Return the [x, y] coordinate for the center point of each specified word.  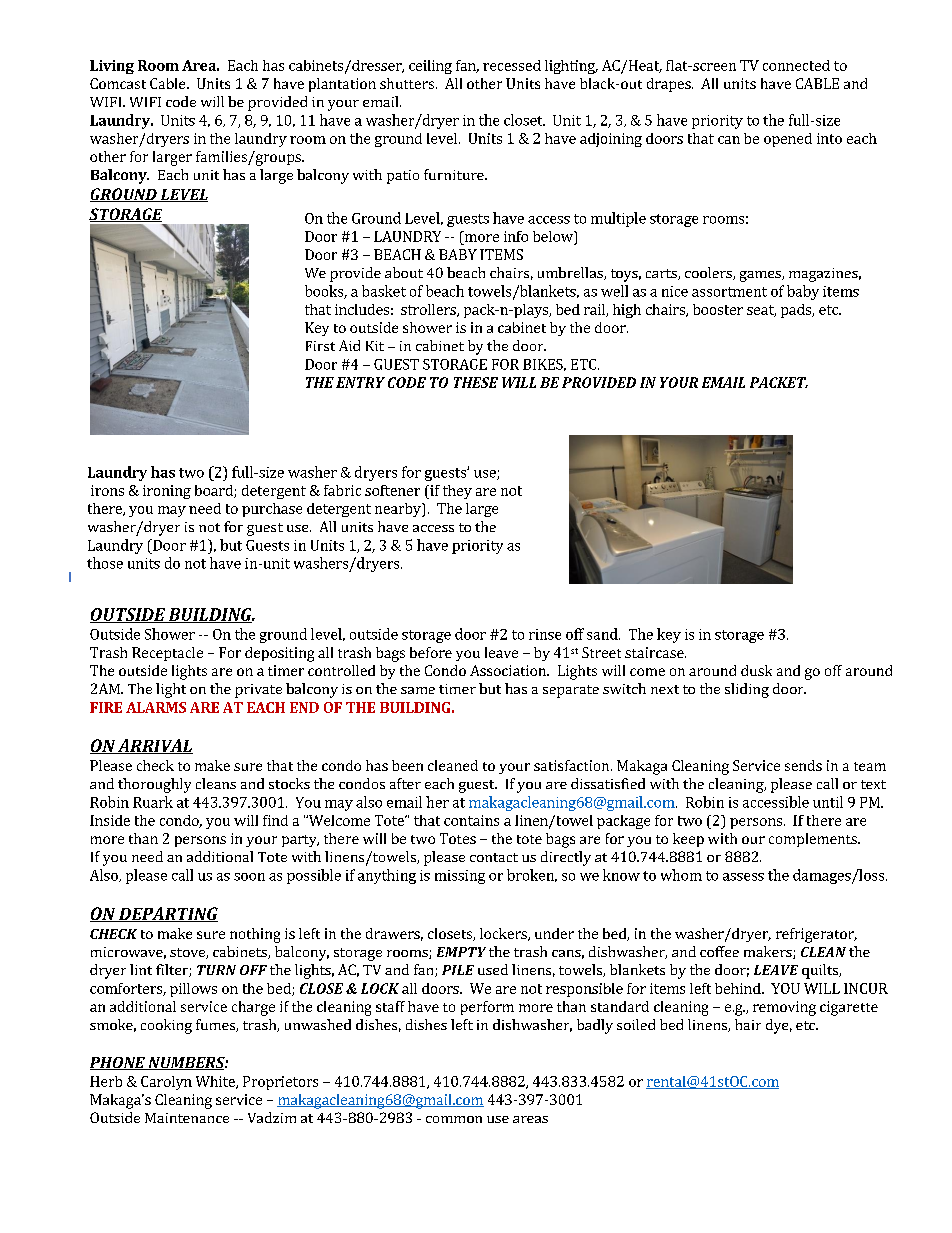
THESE [476, 382]
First [320, 346]
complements [814, 840]
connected [796, 65]
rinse [545, 634]
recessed [512, 65]
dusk [756, 670]
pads [797, 311]
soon [249, 877]
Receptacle [167, 654]
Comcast [118, 83]
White [216, 1082]
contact [494, 857]
